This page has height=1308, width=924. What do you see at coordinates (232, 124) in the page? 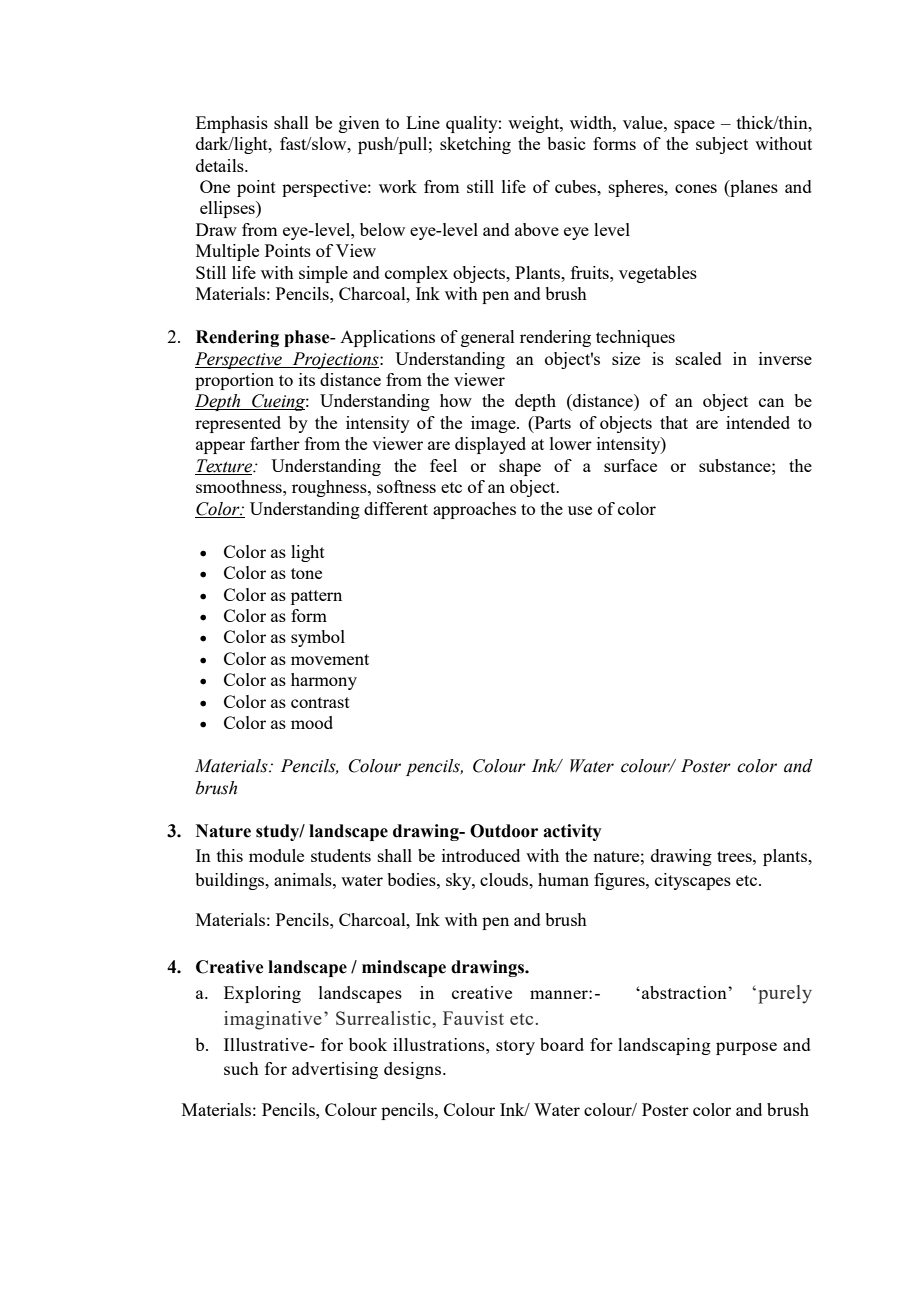
I see `Emphasis` at bounding box center [232, 124].
